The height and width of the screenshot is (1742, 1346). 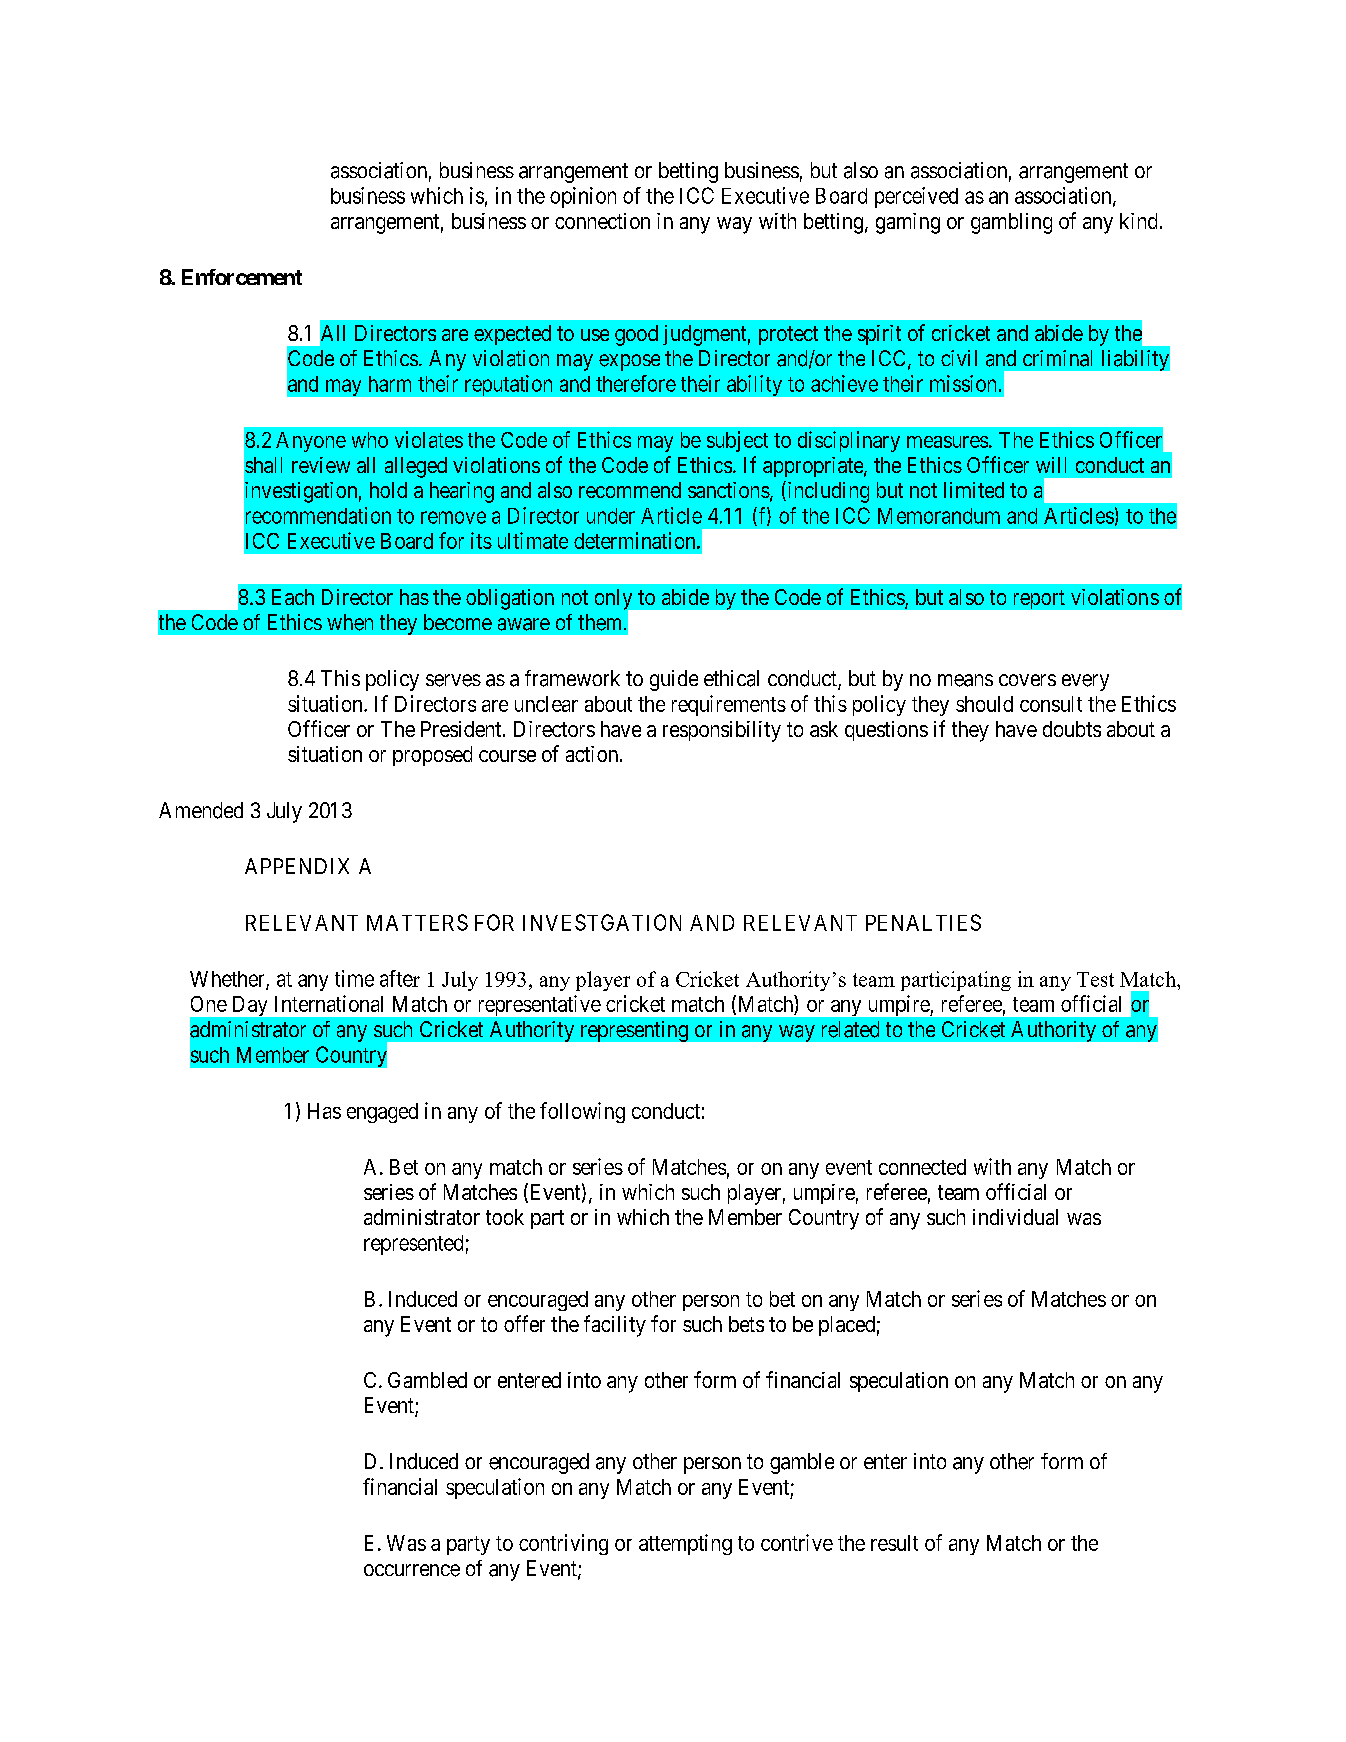 What do you see at coordinates (297, 866) in the screenshot?
I see `APPENDIX` at bounding box center [297, 866].
